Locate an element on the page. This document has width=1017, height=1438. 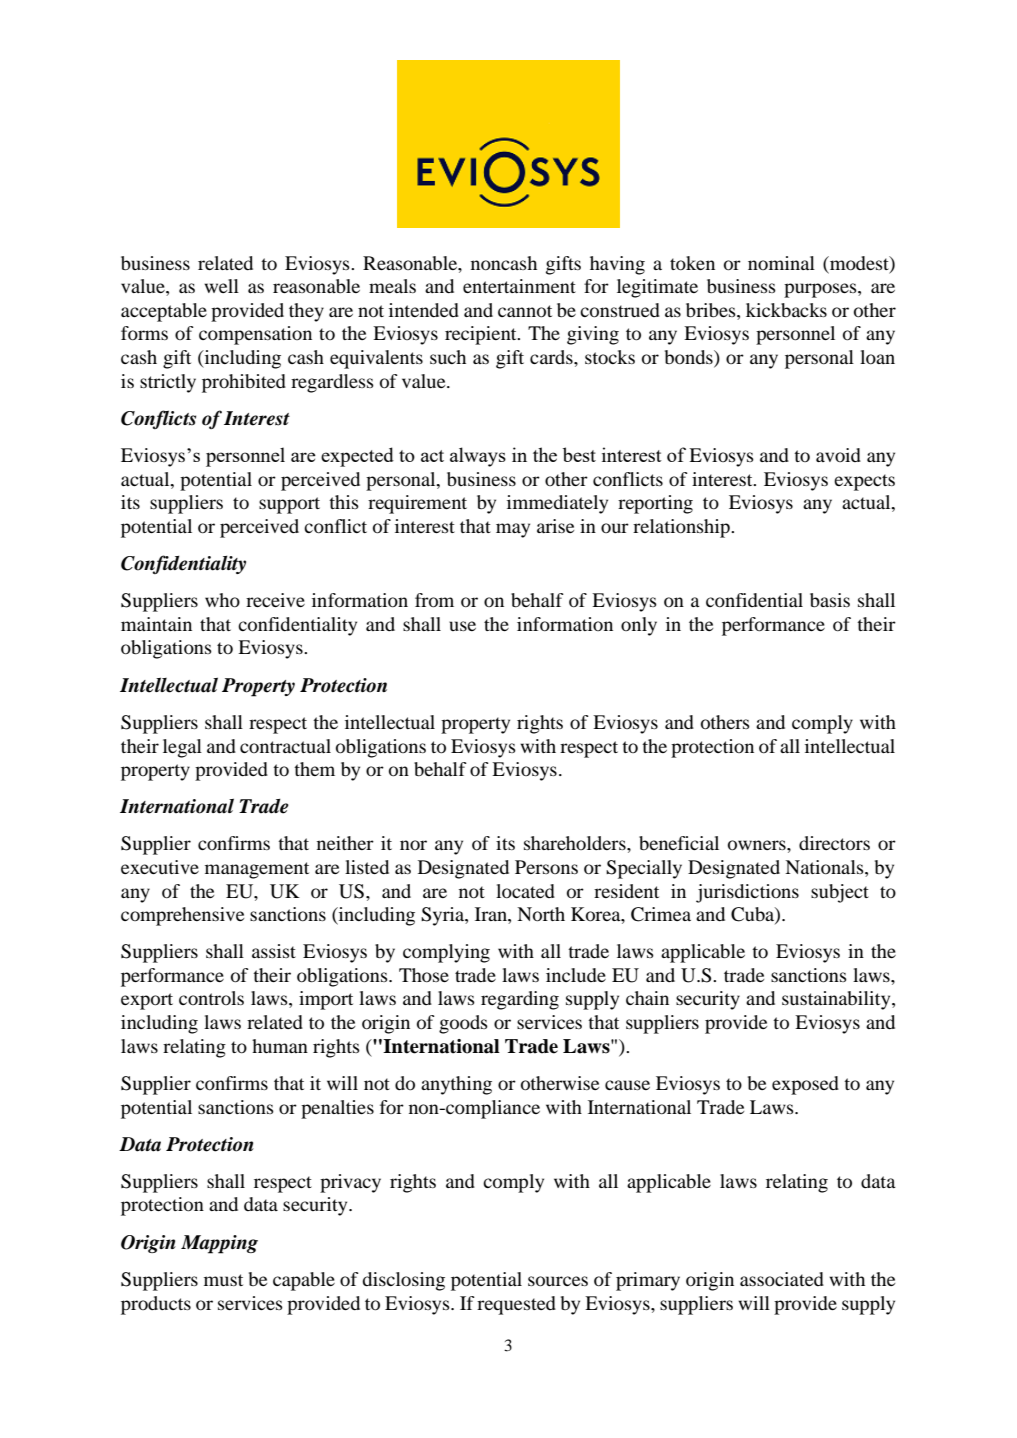
well is located at coordinates (221, 286).
